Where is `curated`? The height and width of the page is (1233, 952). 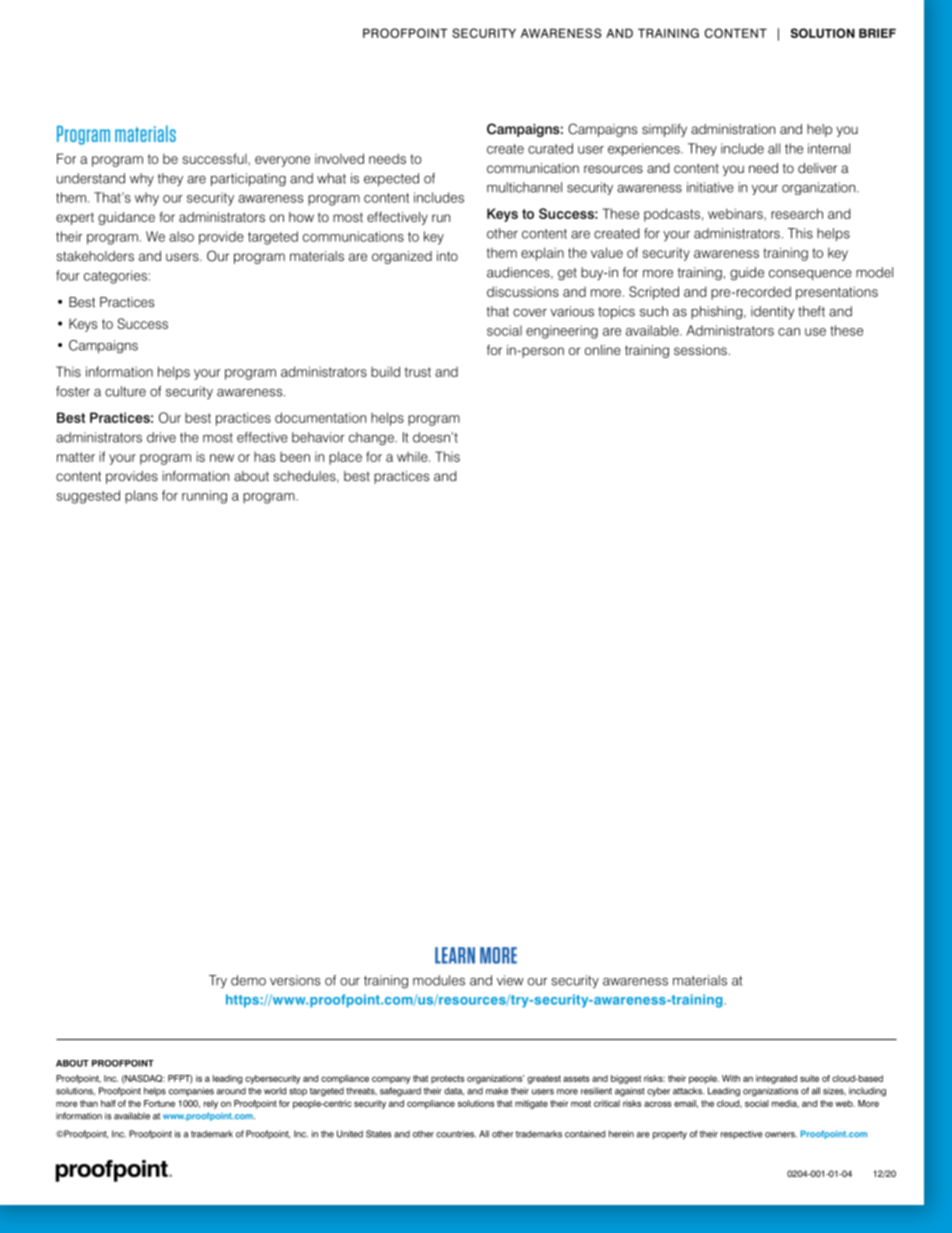 curated is located at coordinates (550, 148).
